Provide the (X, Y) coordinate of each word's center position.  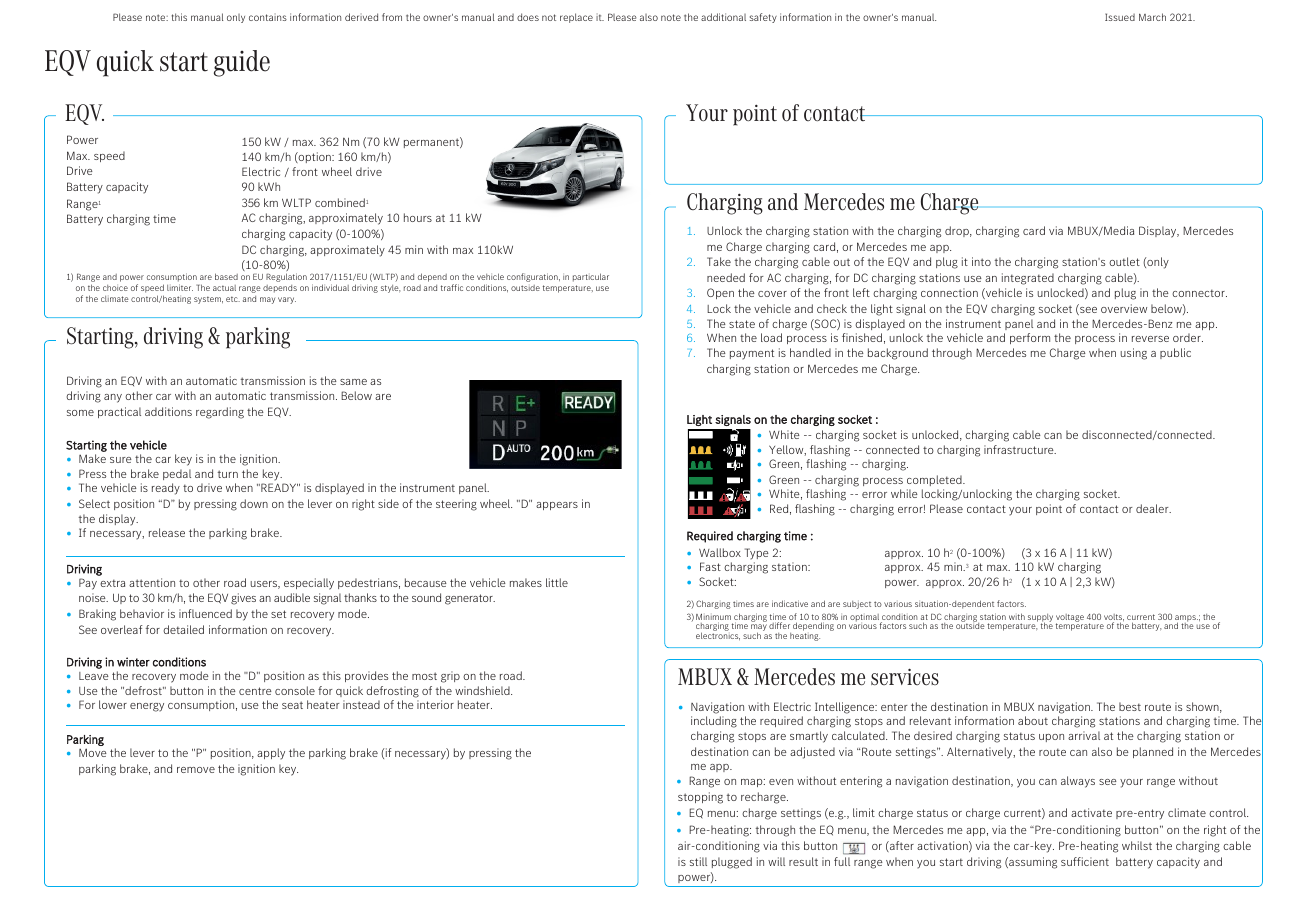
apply (271, 754)
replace (576, 18)
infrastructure (1020, 449)
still (698, 861)
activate (1091, 812)
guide (242, 63)
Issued (1120, 17)
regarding (220, 413)
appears (557, 506)
